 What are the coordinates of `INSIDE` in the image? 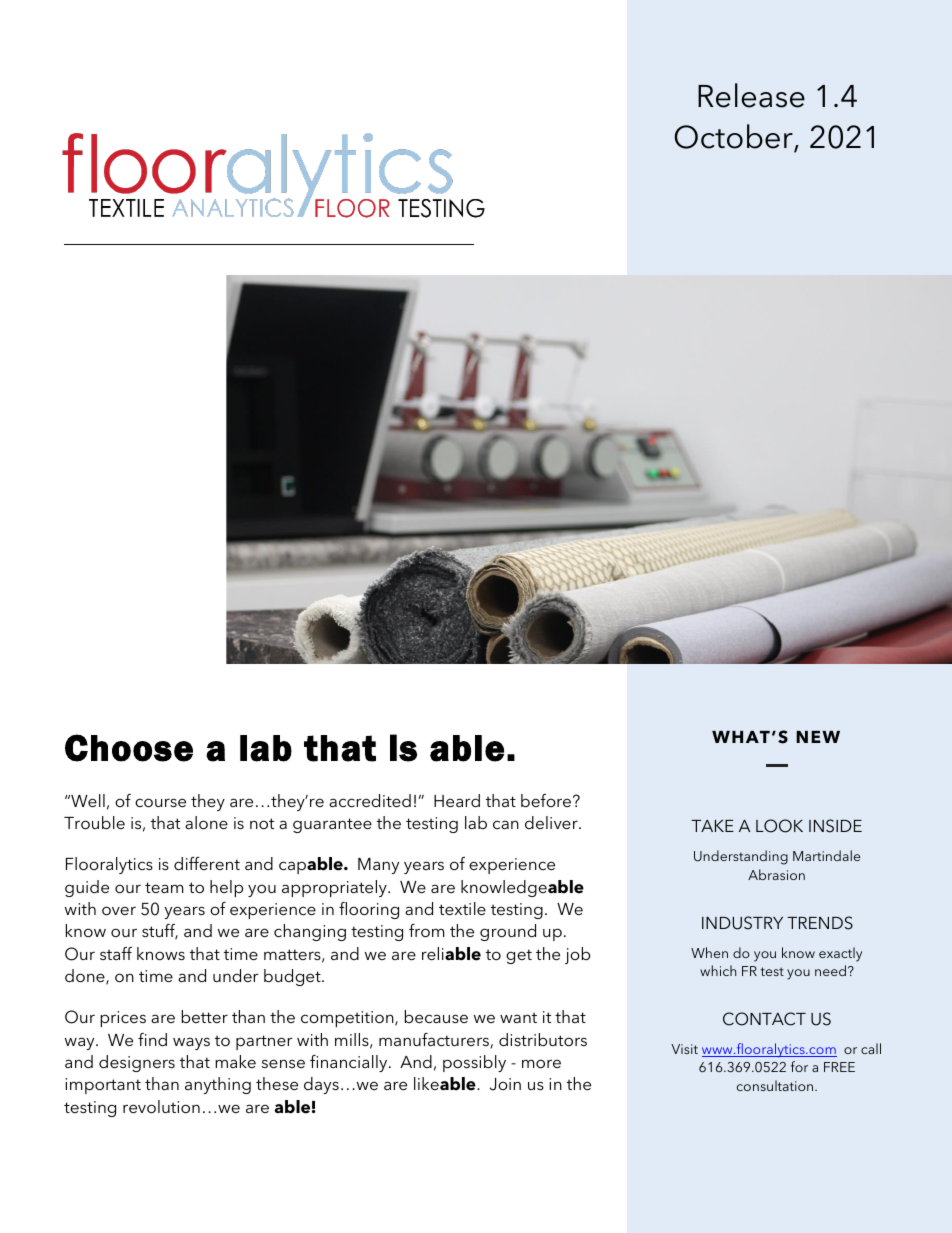 It's located at (835, 826).
